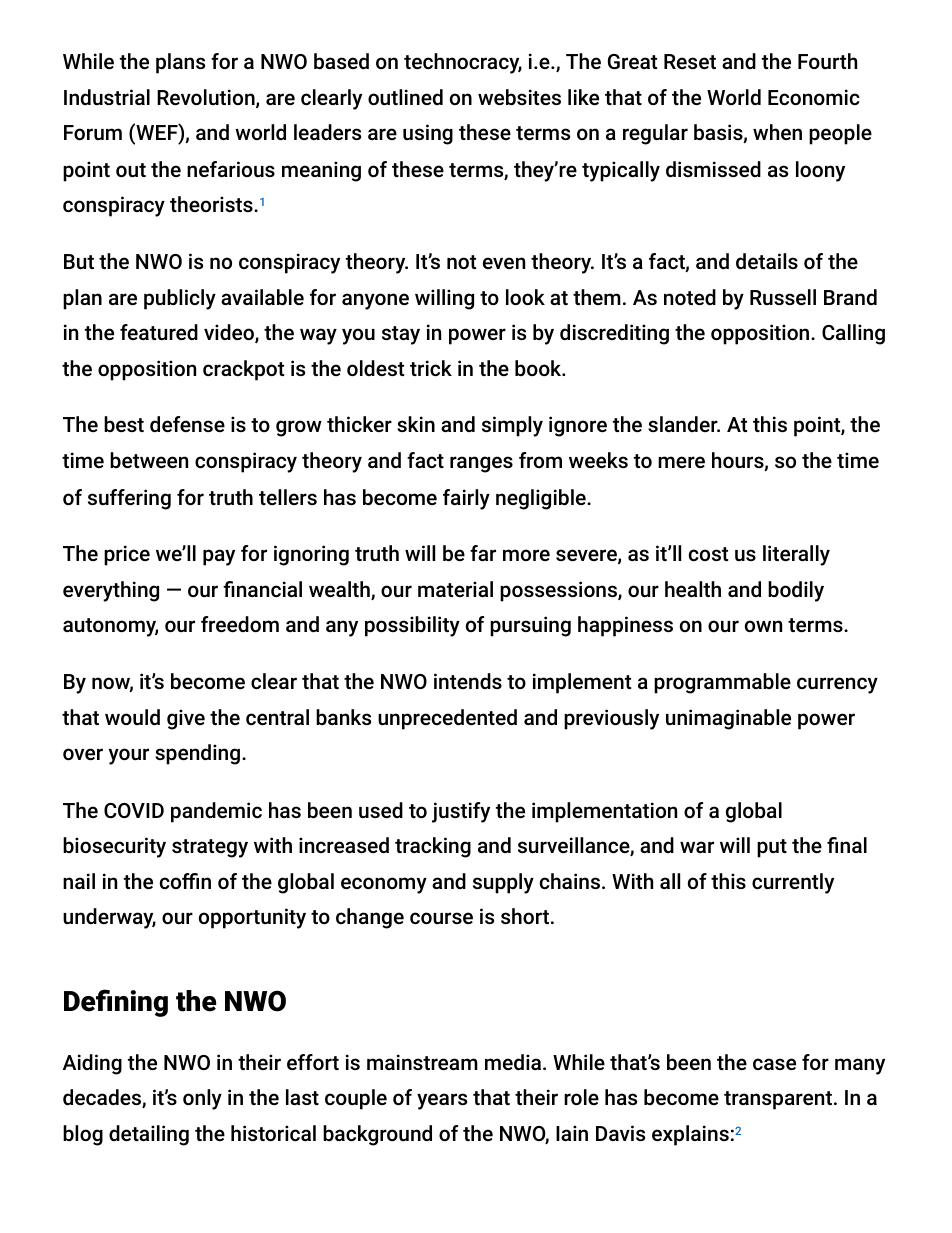 Image resolution: width=952 pixels, height=1233 pixels. I want to click on transparent, so click(778, 1100).
